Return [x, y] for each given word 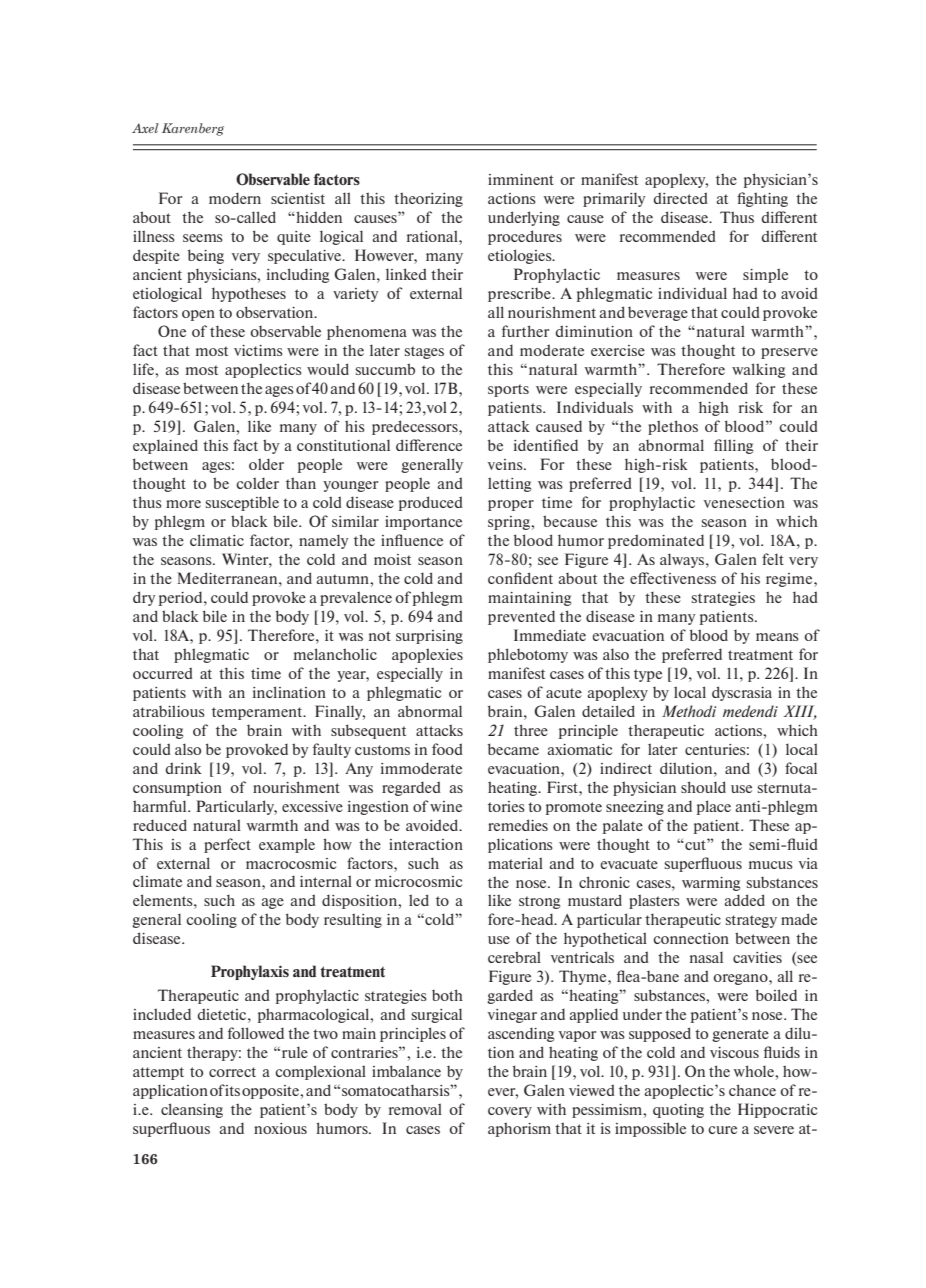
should [703, 787]
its [232, 1090]
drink [183, 768]
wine [446, 806]
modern [235, 198]
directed [680, 198]
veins [506, 464]
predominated [656, 541]
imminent [521, 179]
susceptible [242, 503]
